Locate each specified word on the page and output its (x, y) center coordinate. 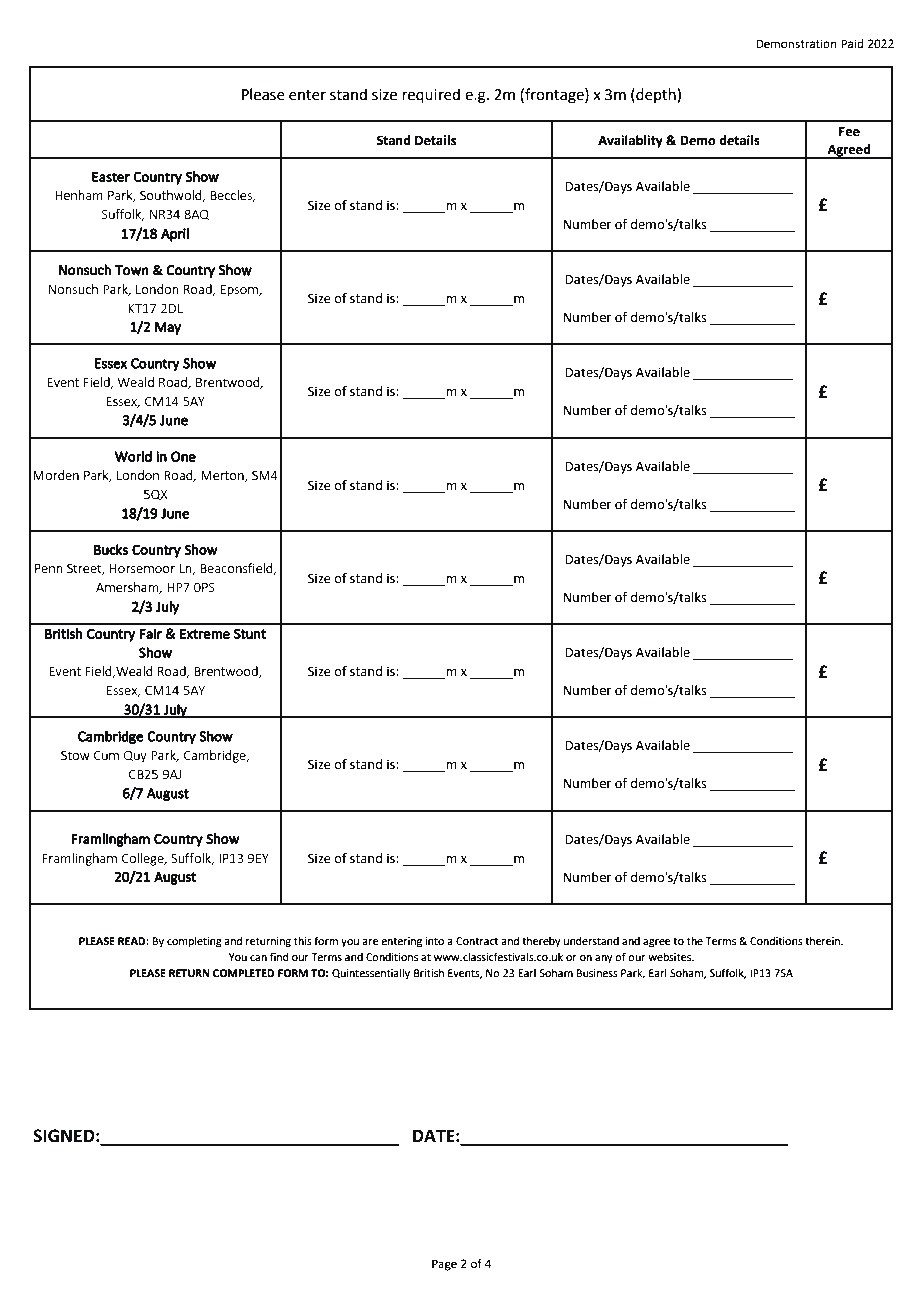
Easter (111, 177)
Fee (849, 132)
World (133, 456)
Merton (223, 476)
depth (656, 95)
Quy (135, 757)
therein (824, 941)
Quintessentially (371, 974)
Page (444, 1265)
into (434, 941)
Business (597, 973)
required (431, 95)
